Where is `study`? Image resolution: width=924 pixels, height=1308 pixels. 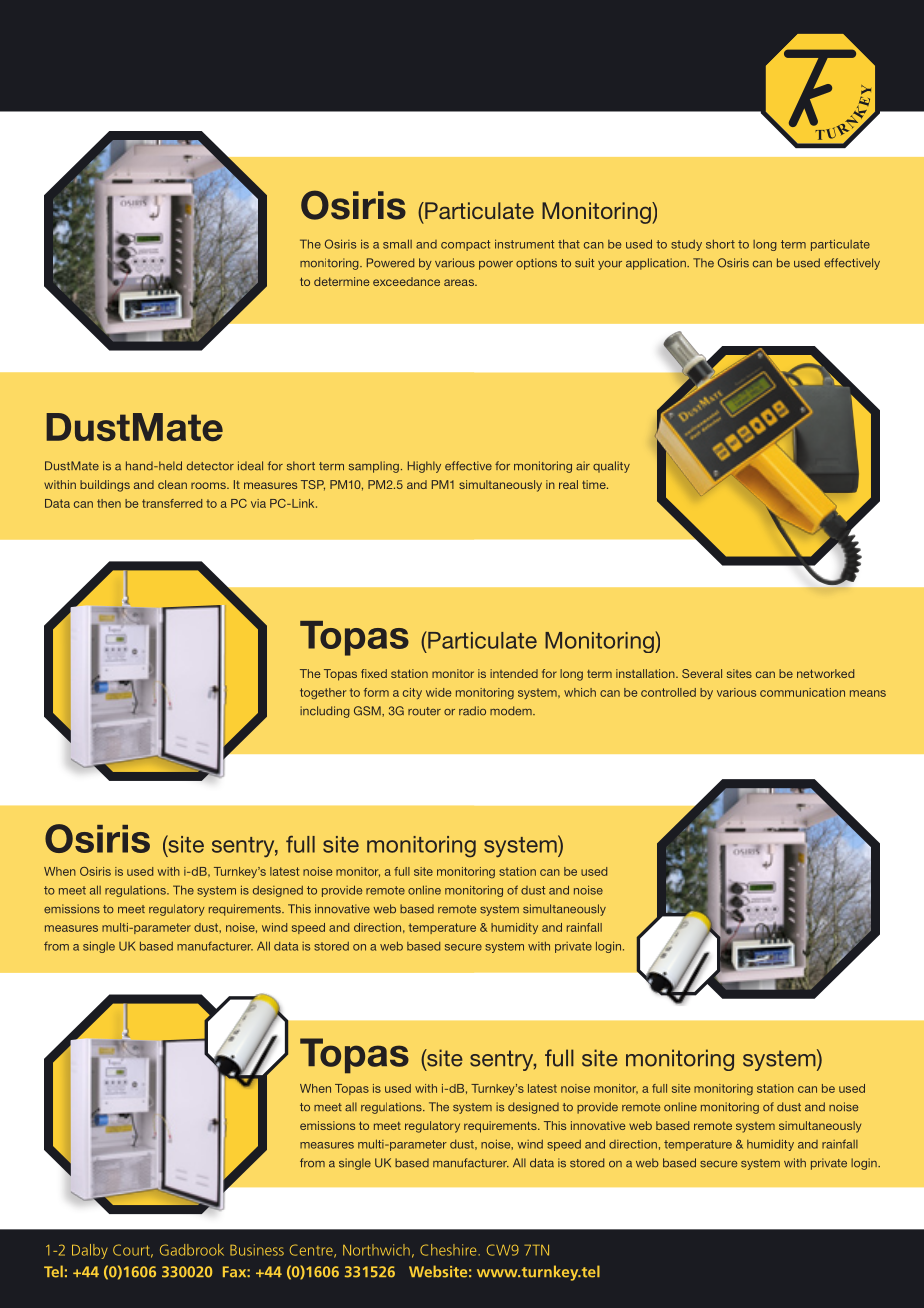 study is located at coordinates (686, 245).
